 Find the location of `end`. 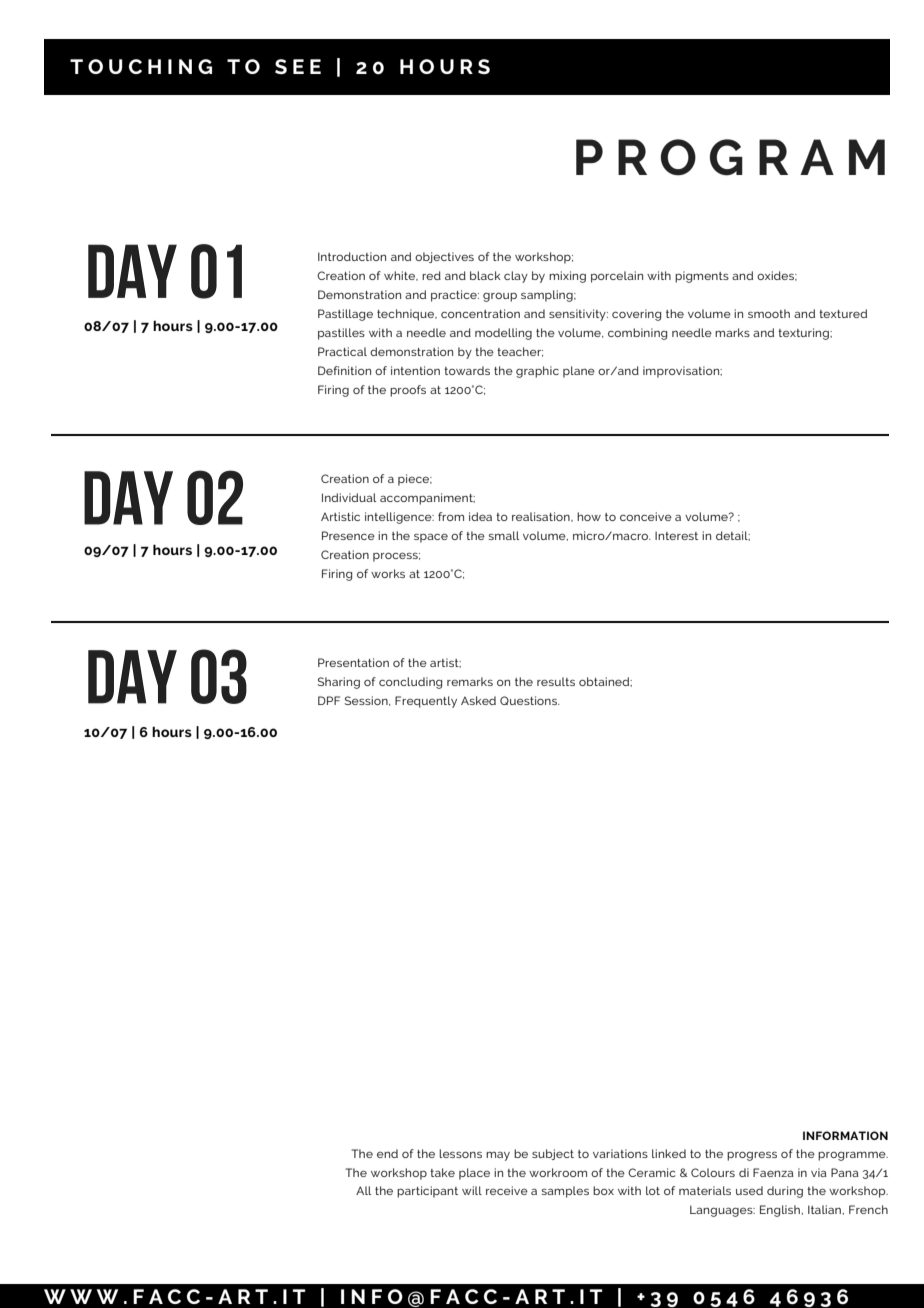

end is located at coordinates (387, 1153).
